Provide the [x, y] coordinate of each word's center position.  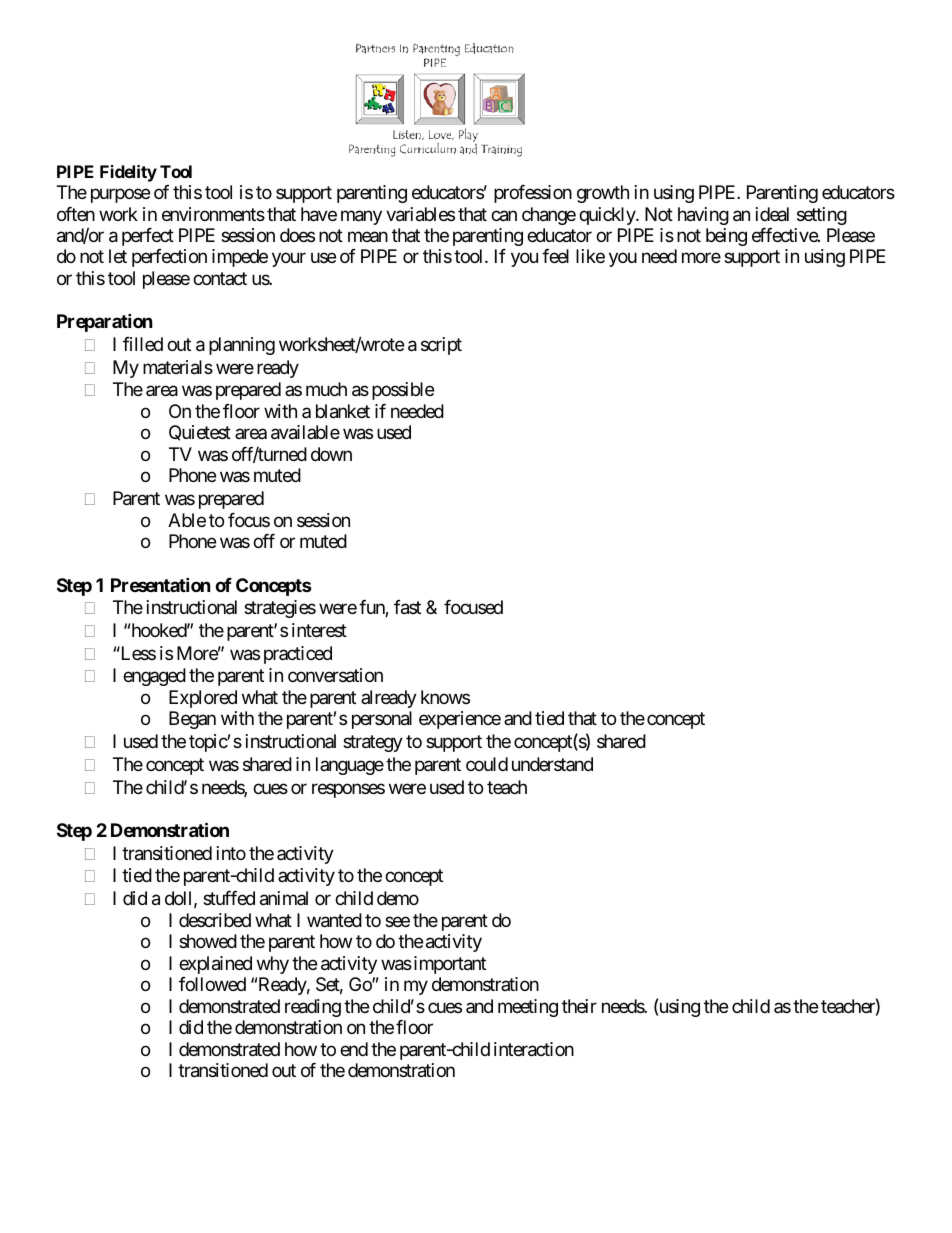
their [579, 1006]
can [504, 216]
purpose [120, 195]
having [703, 216]
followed [212, 984]
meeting [528, 1008]
